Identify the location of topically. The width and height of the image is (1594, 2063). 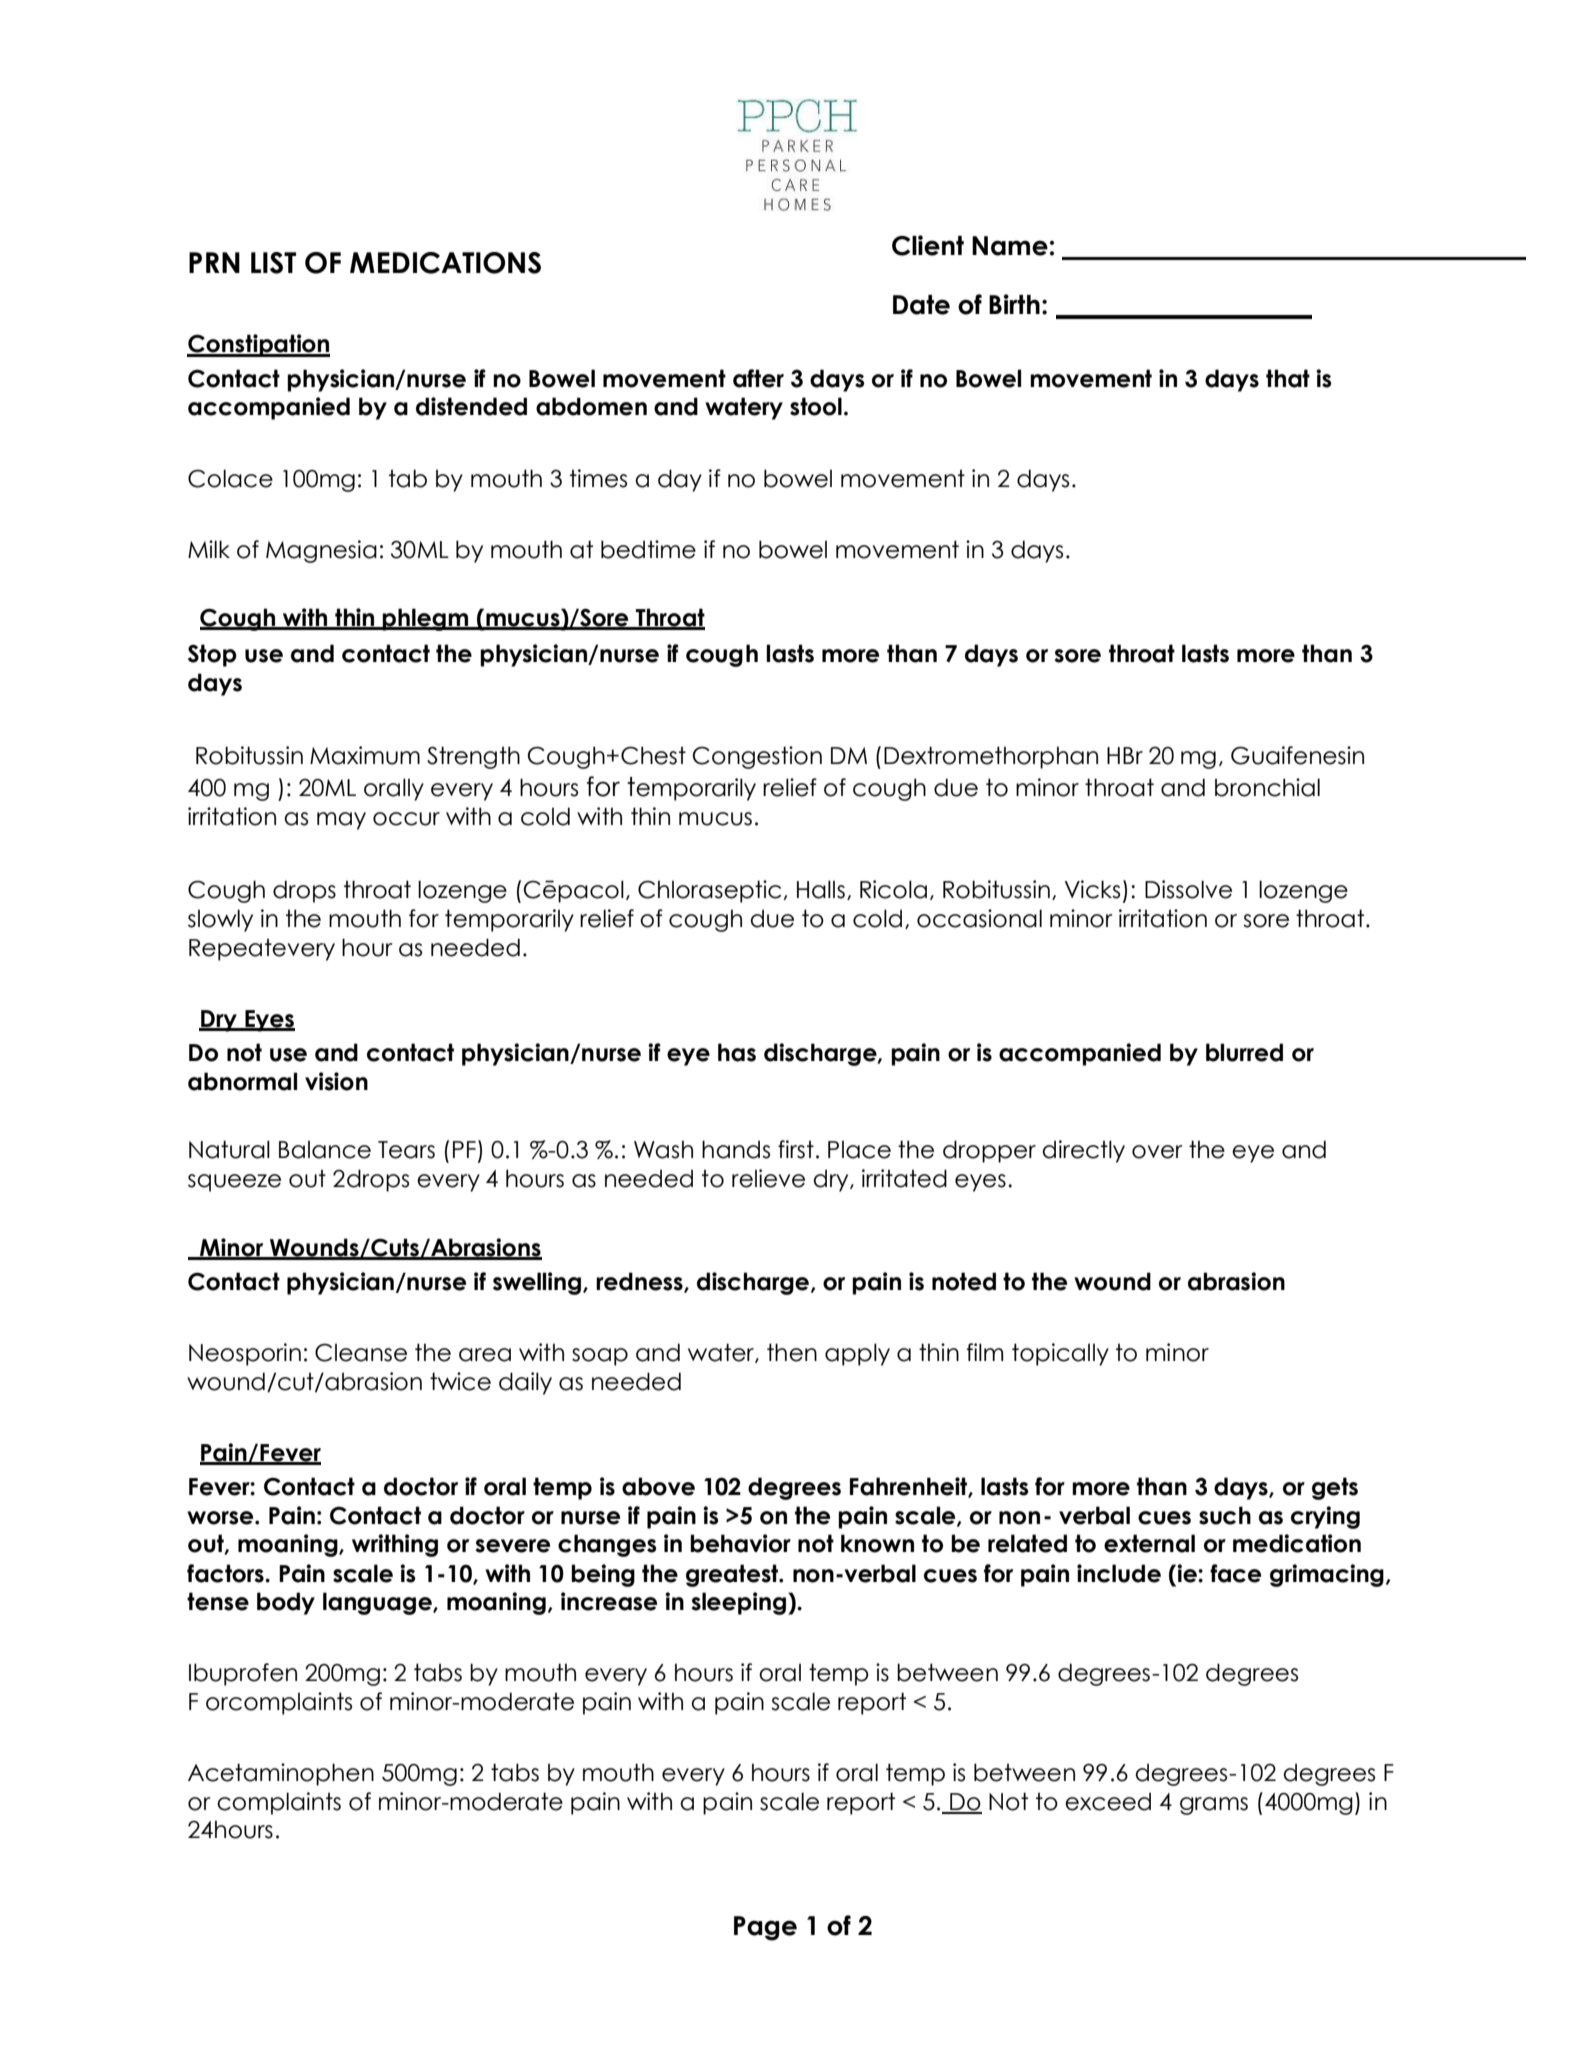
(1060, 1354).
